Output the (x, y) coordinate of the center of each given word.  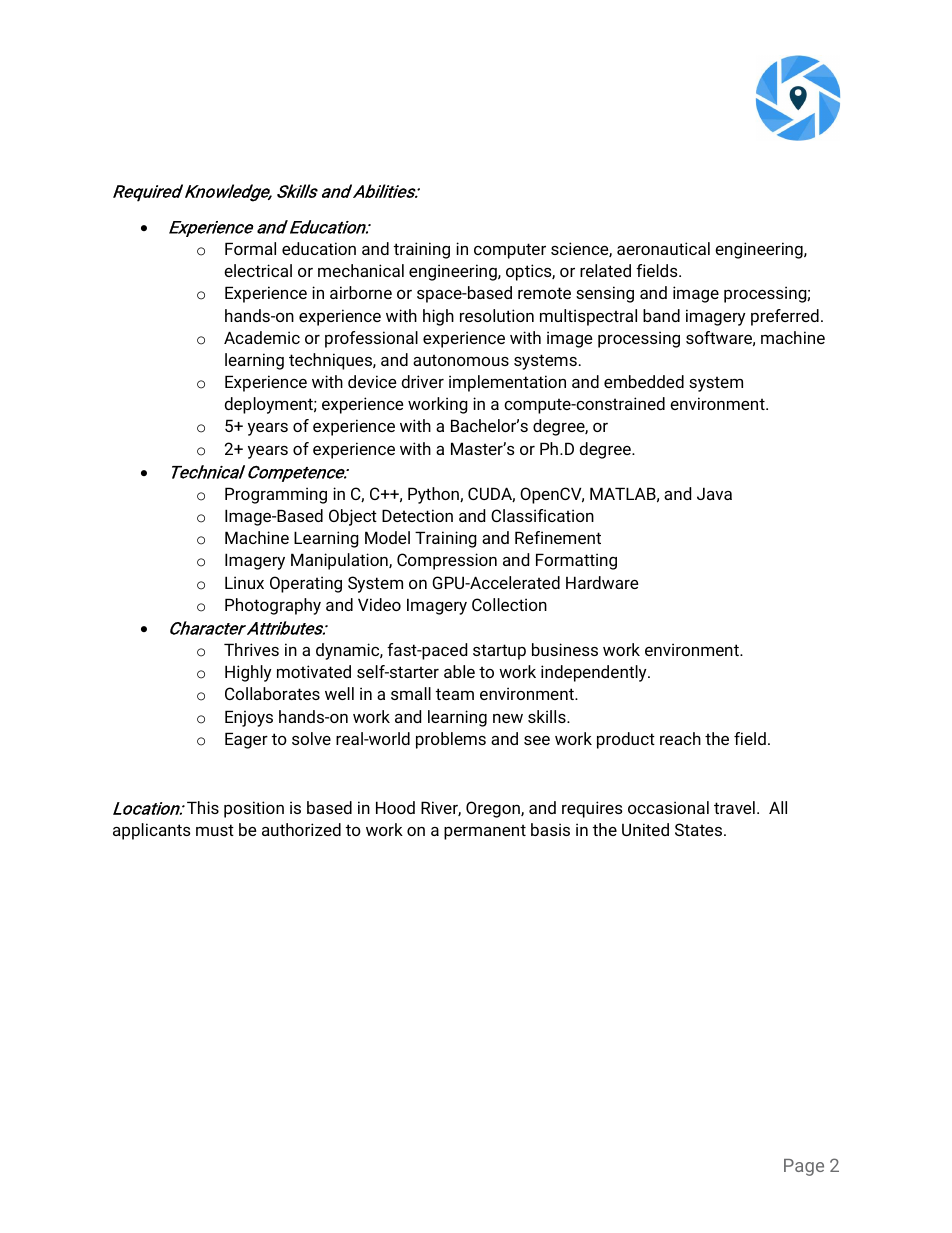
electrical (258, 270)
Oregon (494, 809)
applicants (151, 831)
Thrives (251, 649)
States (700, 829)
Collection (509, 604)
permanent (485, 832)
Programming (276, 495)
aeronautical (663, 248)
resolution (497, 315)
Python (434, 495)
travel (734, 807)
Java (714, 493)
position (254, 809)
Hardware (602, 582)
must (215, 830)
